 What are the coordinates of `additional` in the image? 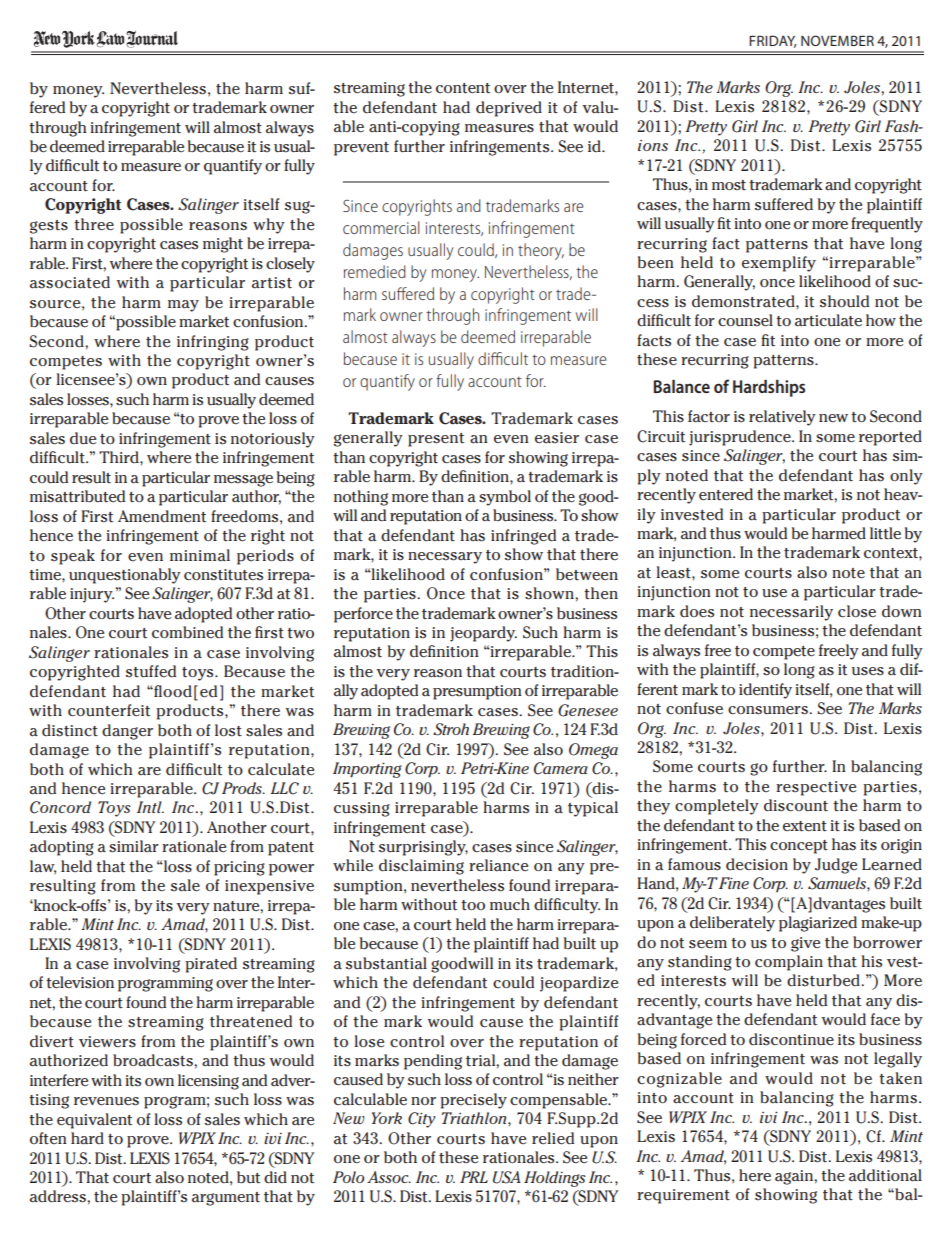 It's located at (885, 1175).
